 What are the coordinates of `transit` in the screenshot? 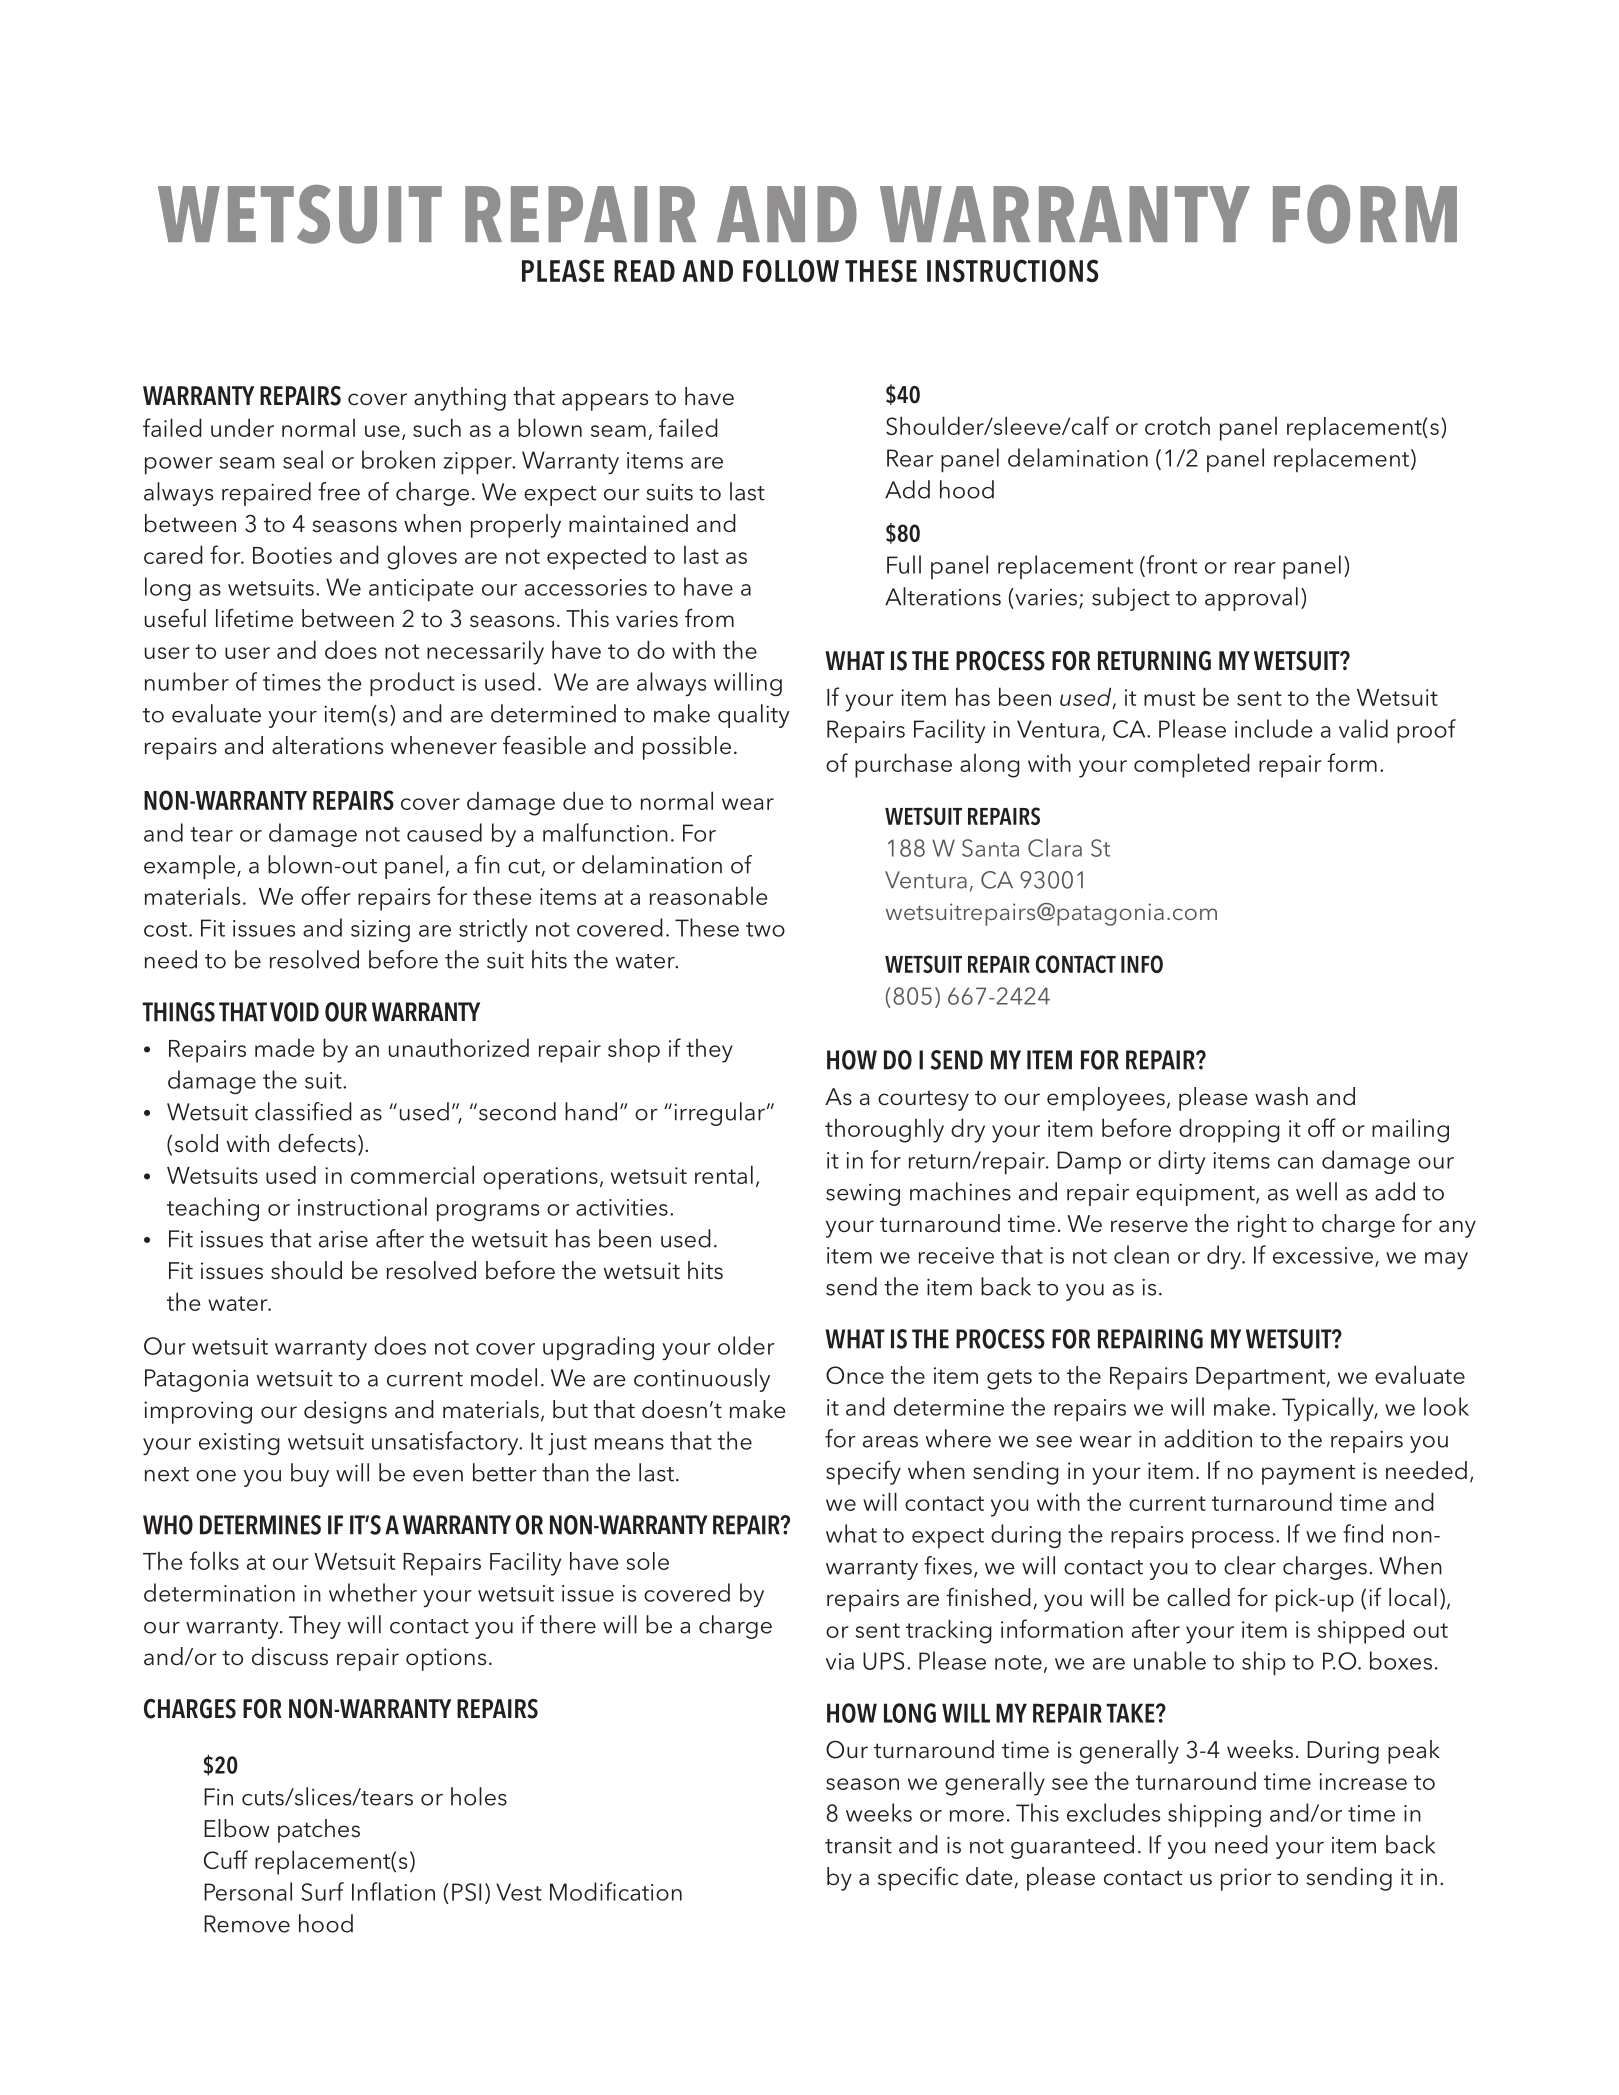 It's located at (858, 1845).
